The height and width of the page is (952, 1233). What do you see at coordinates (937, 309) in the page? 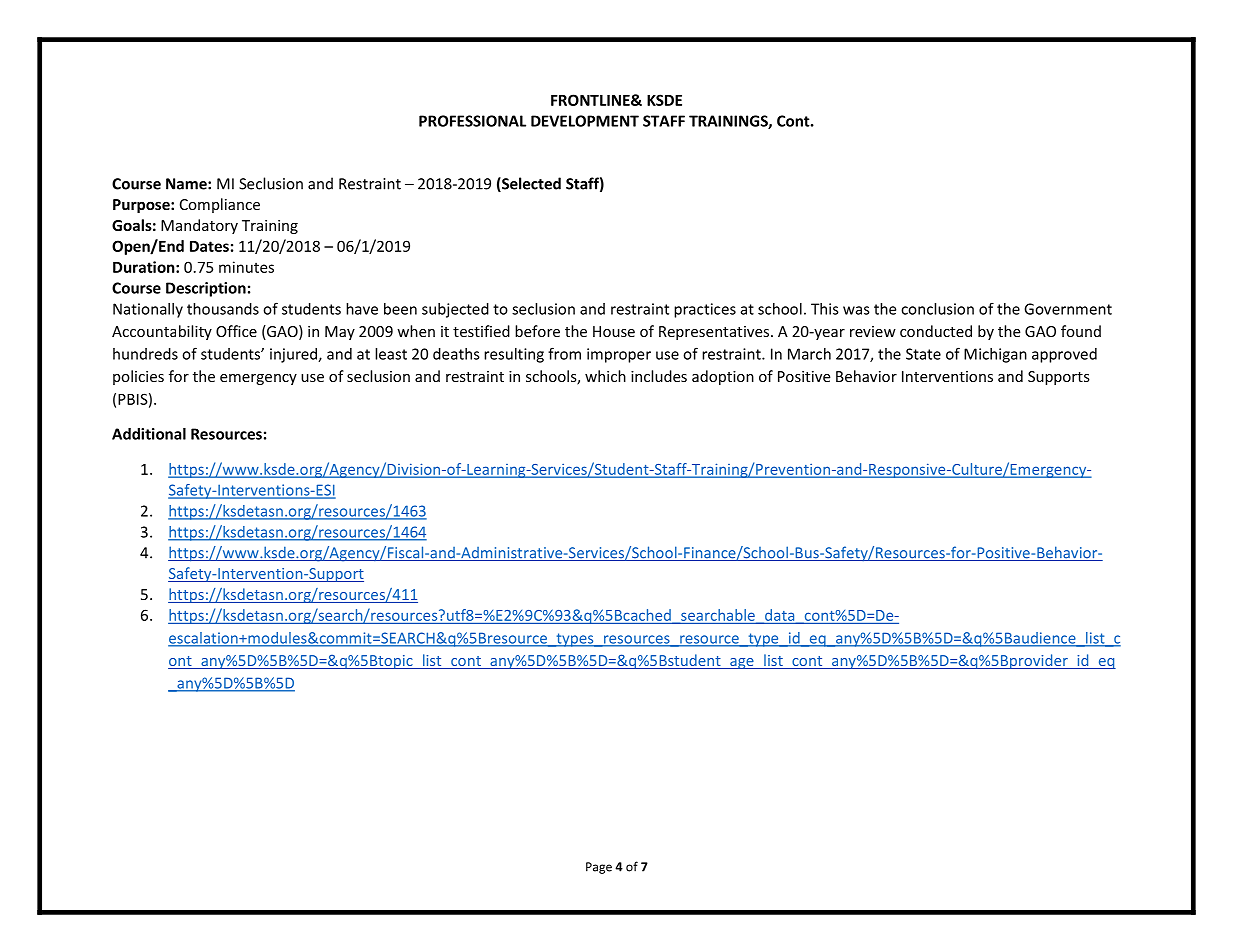
I see `conclusion` at bounding box center [937, 309].
